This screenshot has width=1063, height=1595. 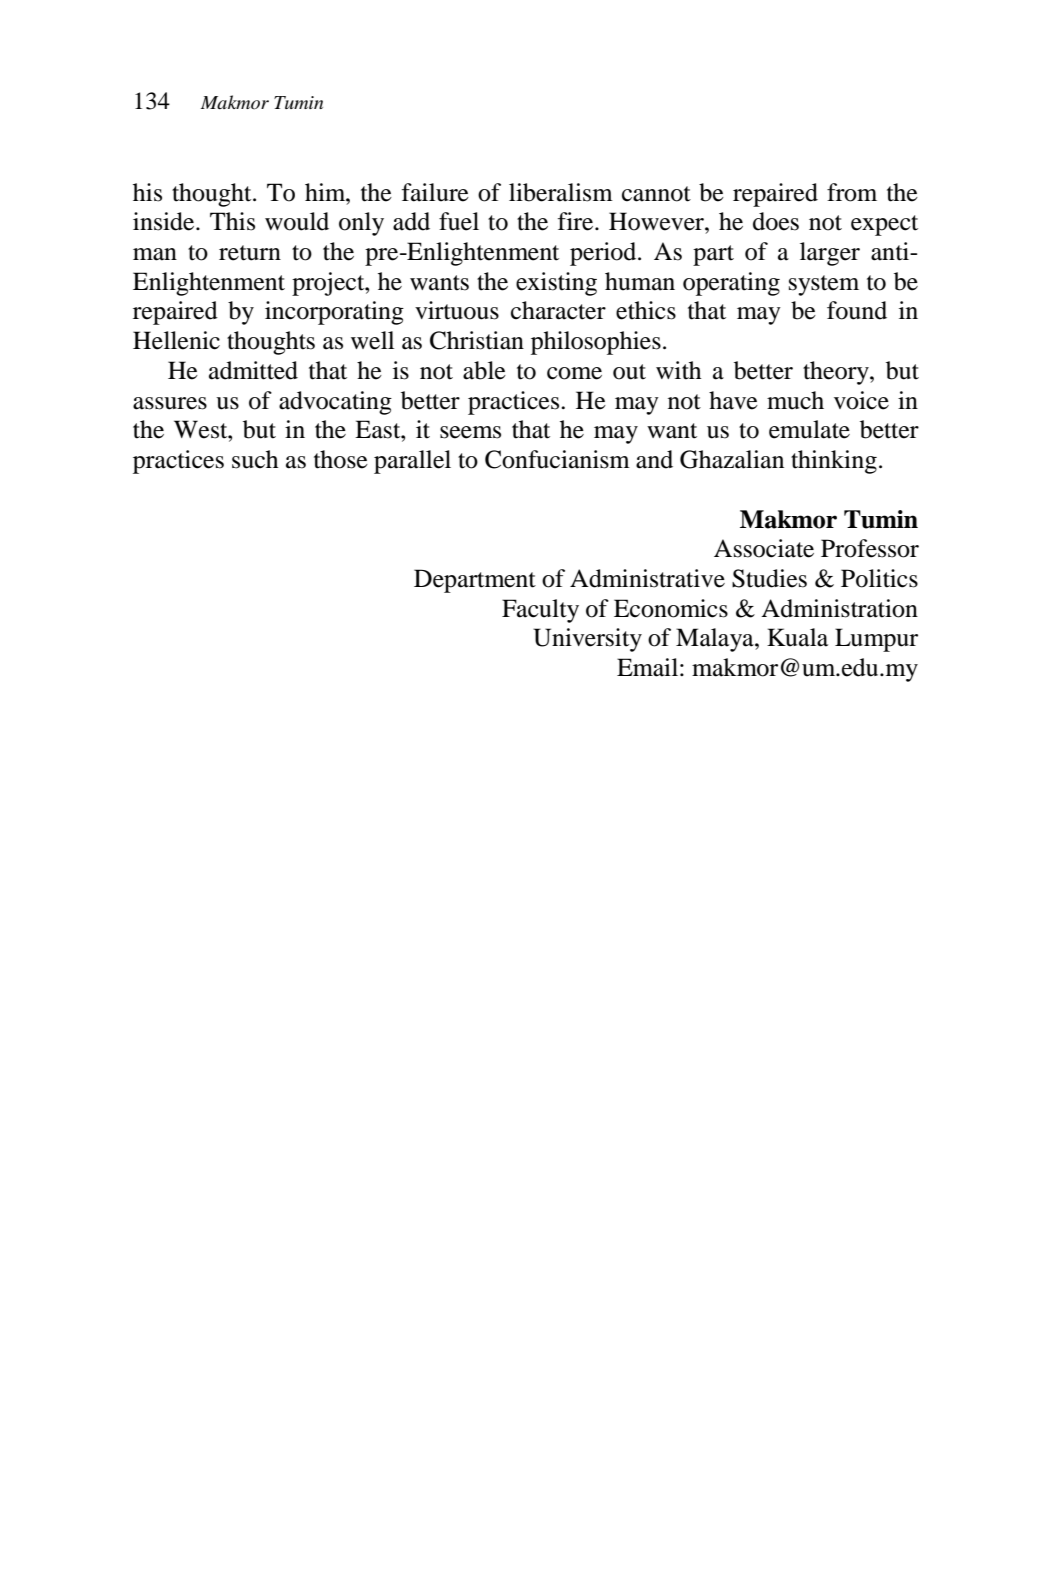 I want to click on found, so click(x=857, y=310).
